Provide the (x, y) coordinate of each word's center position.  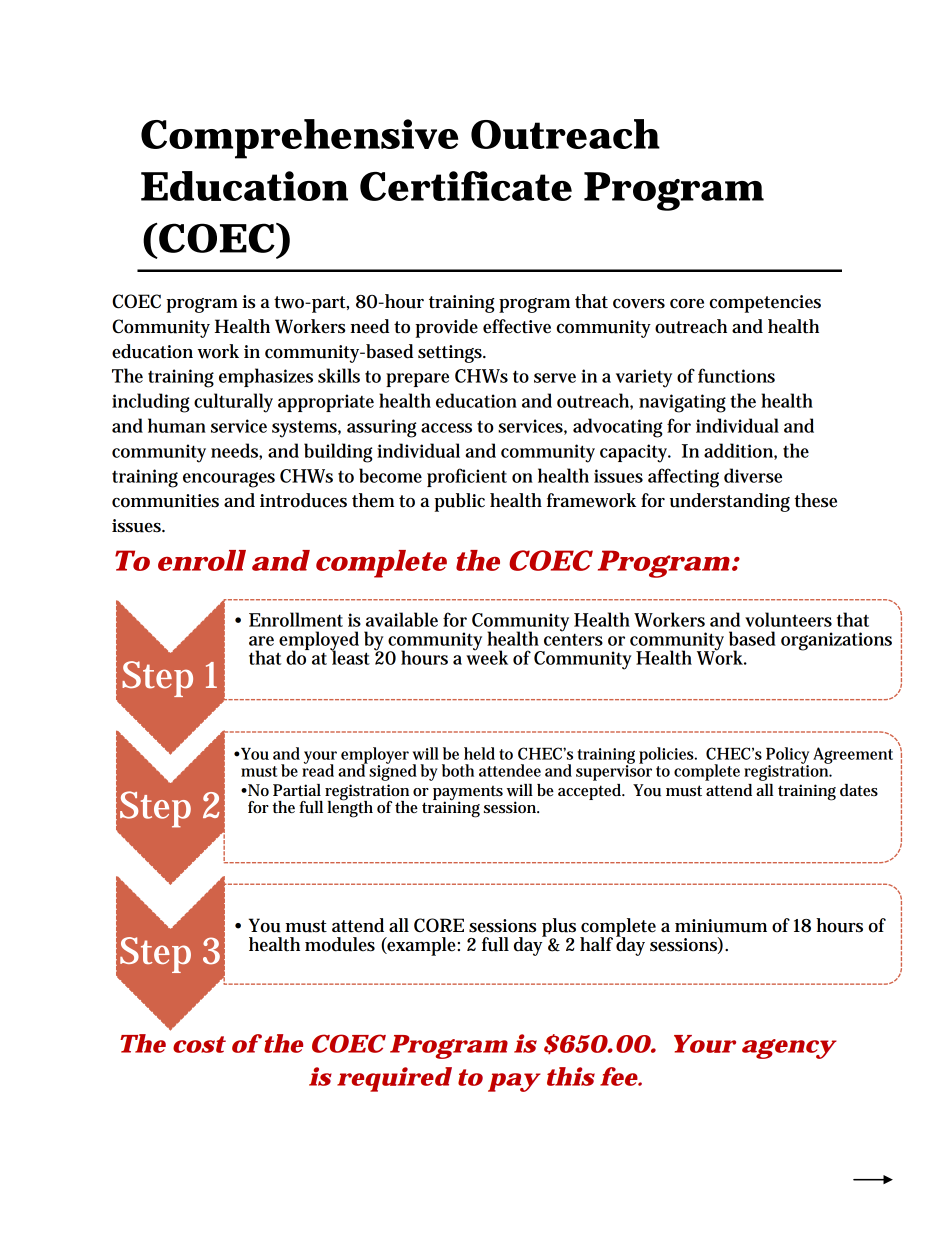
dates (859, 790)
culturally (233, 403)
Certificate (466, 186)
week (487, 656)
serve (555, 378)
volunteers (788, 619)
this (571, 1076)
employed (319, 642)
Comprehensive (299, 139)
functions (736, 375)
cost (199, 1044)
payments (468, 794)
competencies (765, 304)
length (350, 808)
